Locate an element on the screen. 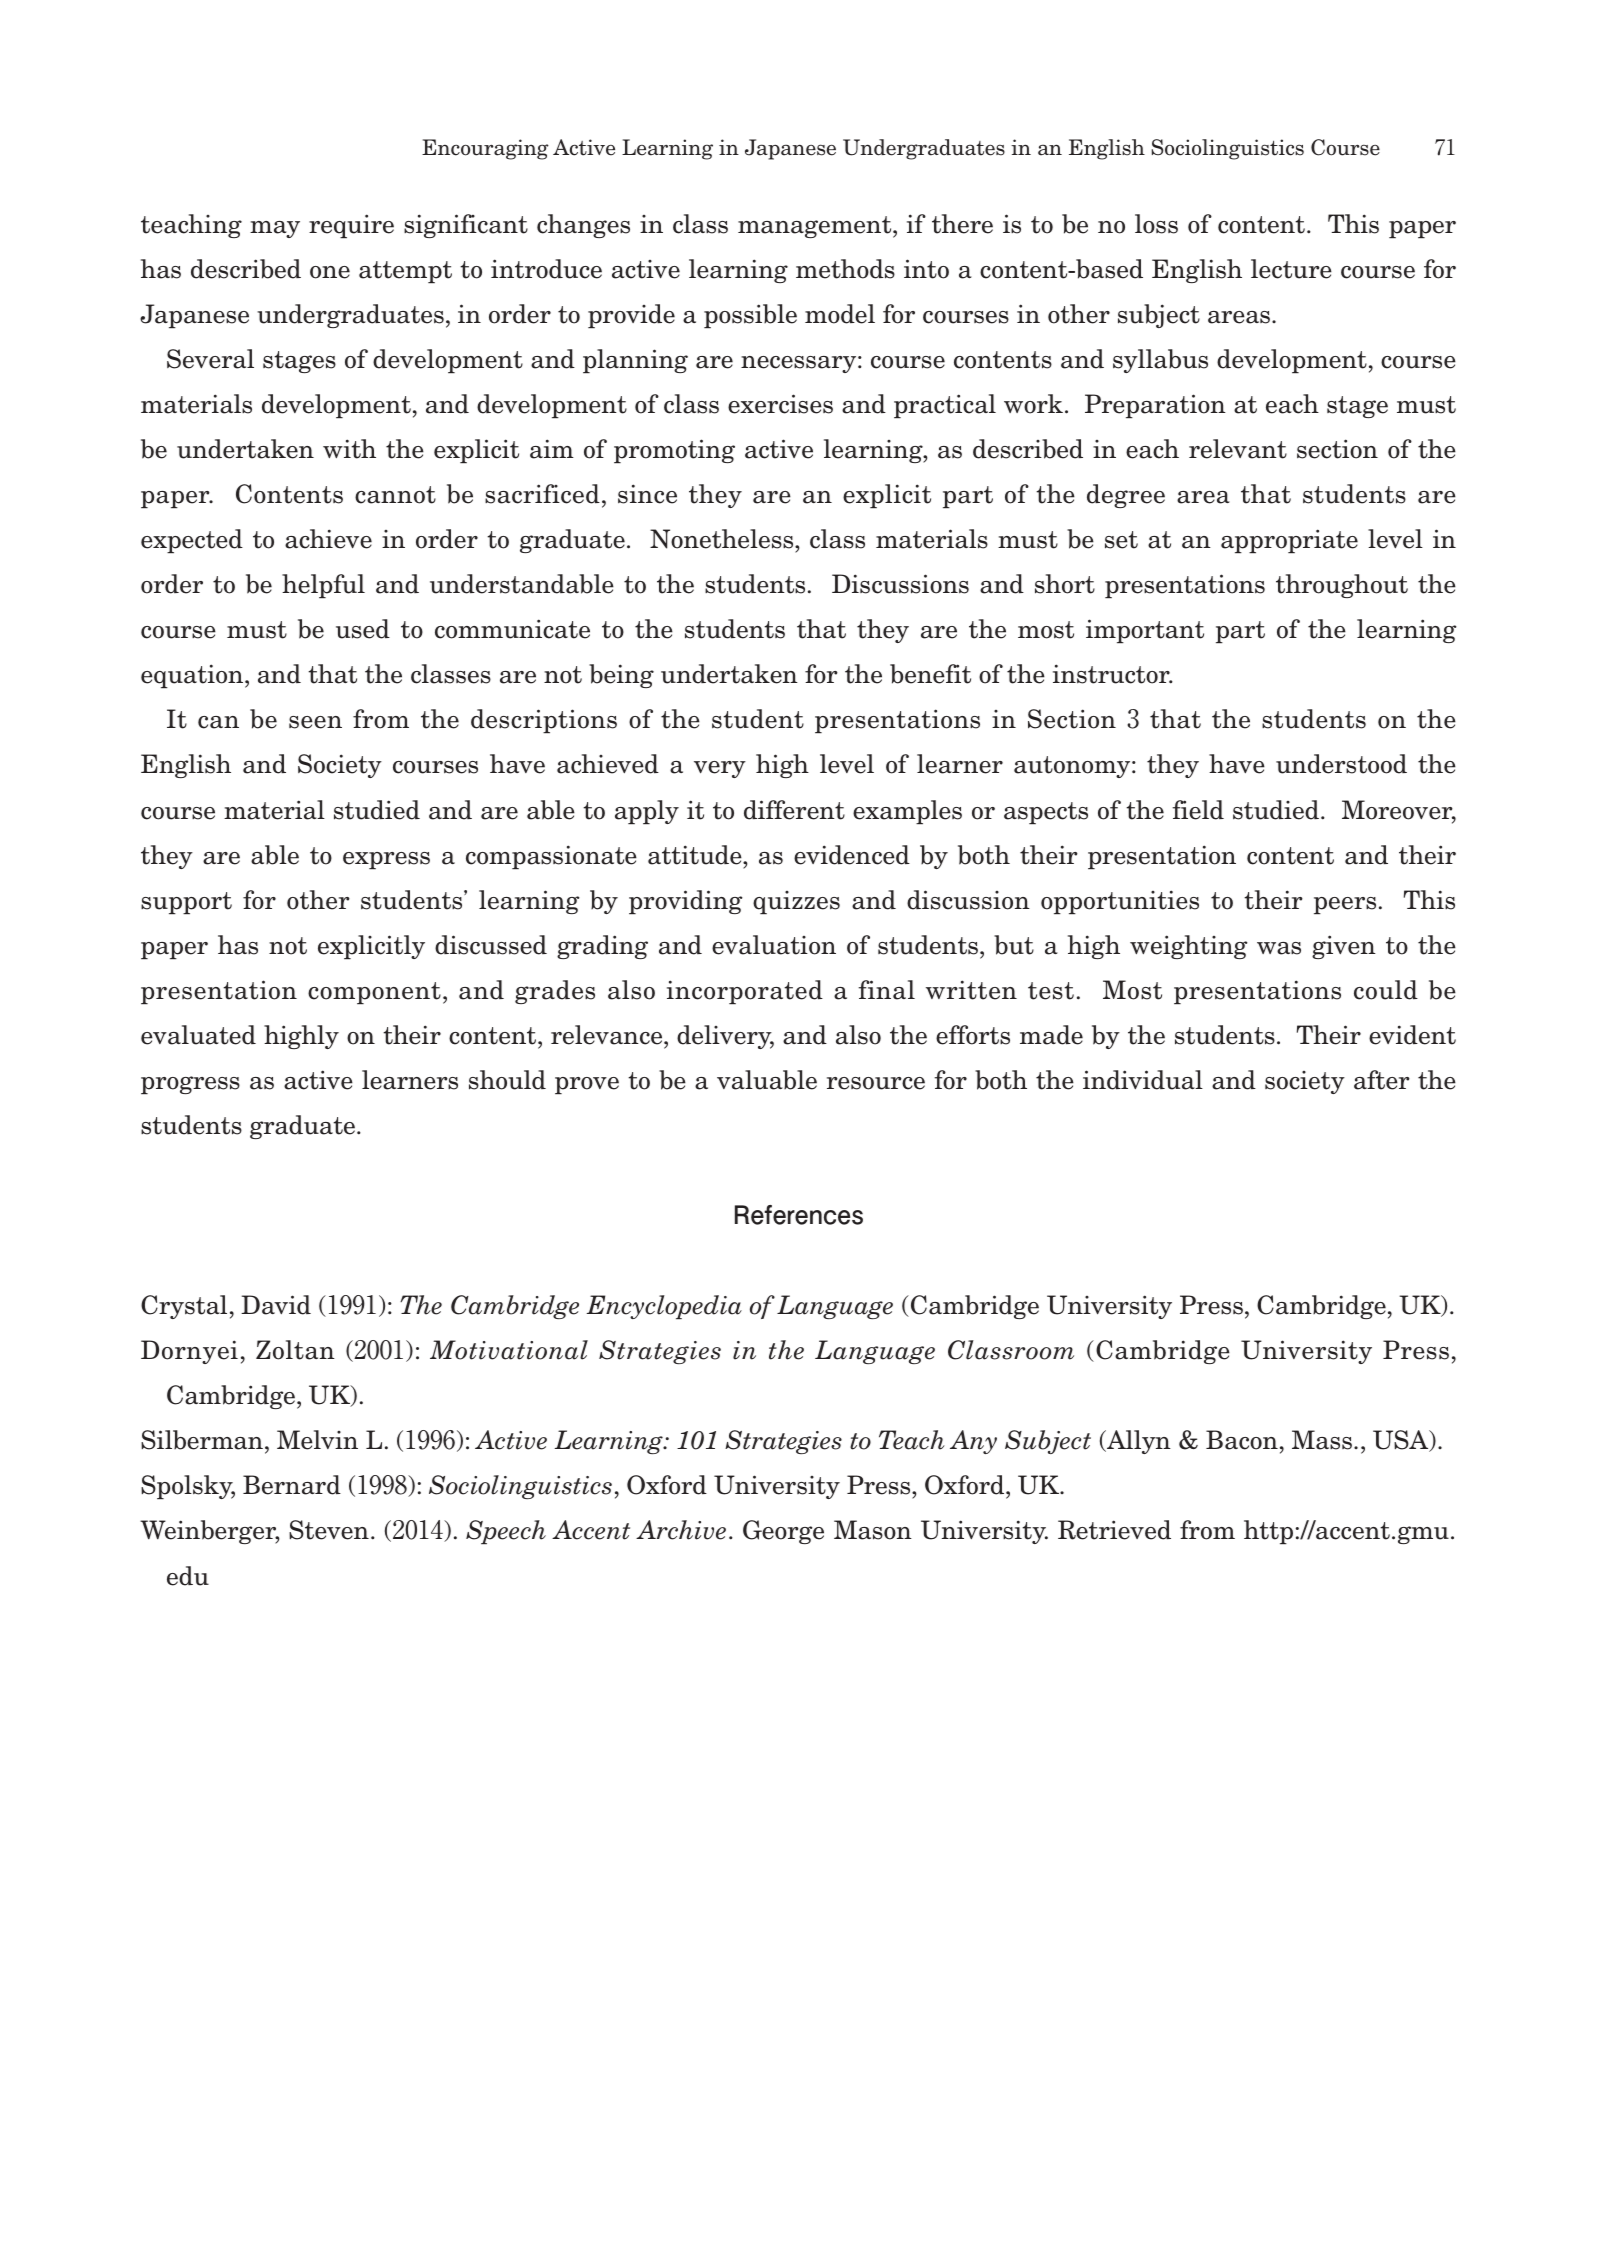 The height and width of the screenshot is (2258, 1597). cannot is located at coordinates (395, 495).
